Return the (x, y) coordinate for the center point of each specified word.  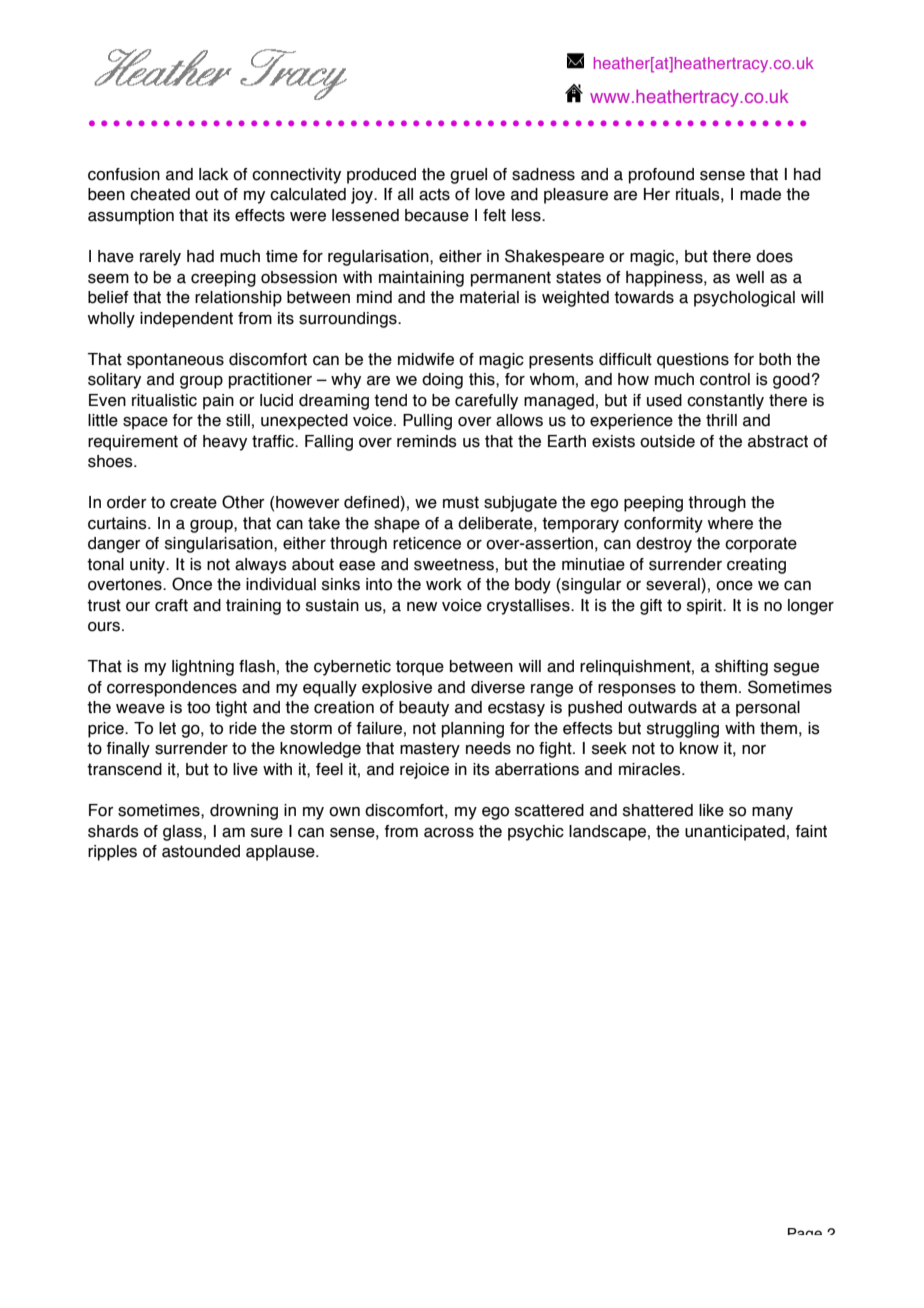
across (449, 833)
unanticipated (735, 833)
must (461, 502)
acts (434, 194)
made (760, 194)
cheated (160, 194)
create (193, 502)
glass (182, 833)
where (730, 523)
